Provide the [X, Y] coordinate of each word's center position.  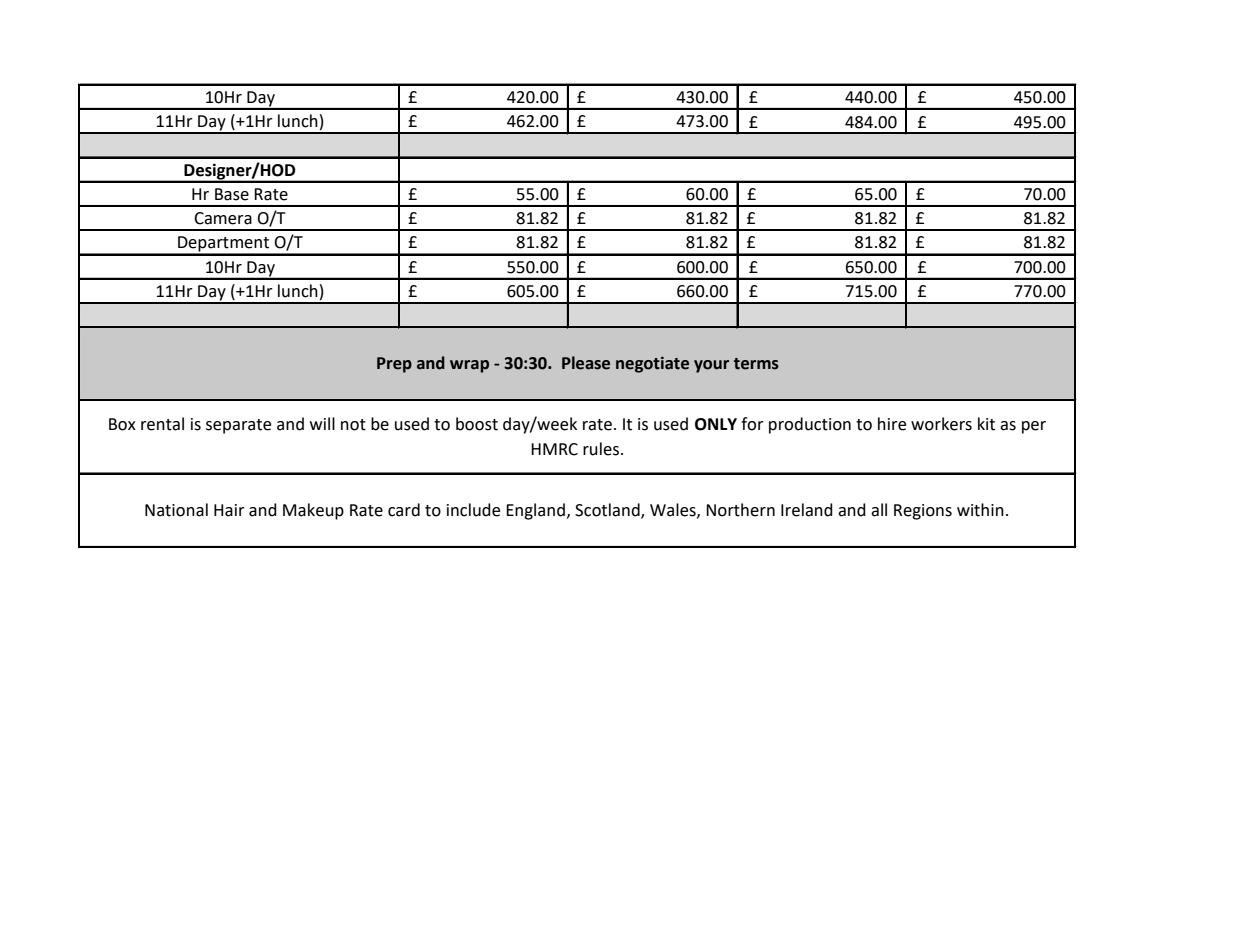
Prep [394, 365]
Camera [223, 218]
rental [162, 424]
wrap [469, 366]
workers [941, 424]
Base [232, 194]
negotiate [652, 364]
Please [586, 363]
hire [892, 424]
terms [756, 364]
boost [477, 424]
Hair [229, 510]
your [711, 366]
